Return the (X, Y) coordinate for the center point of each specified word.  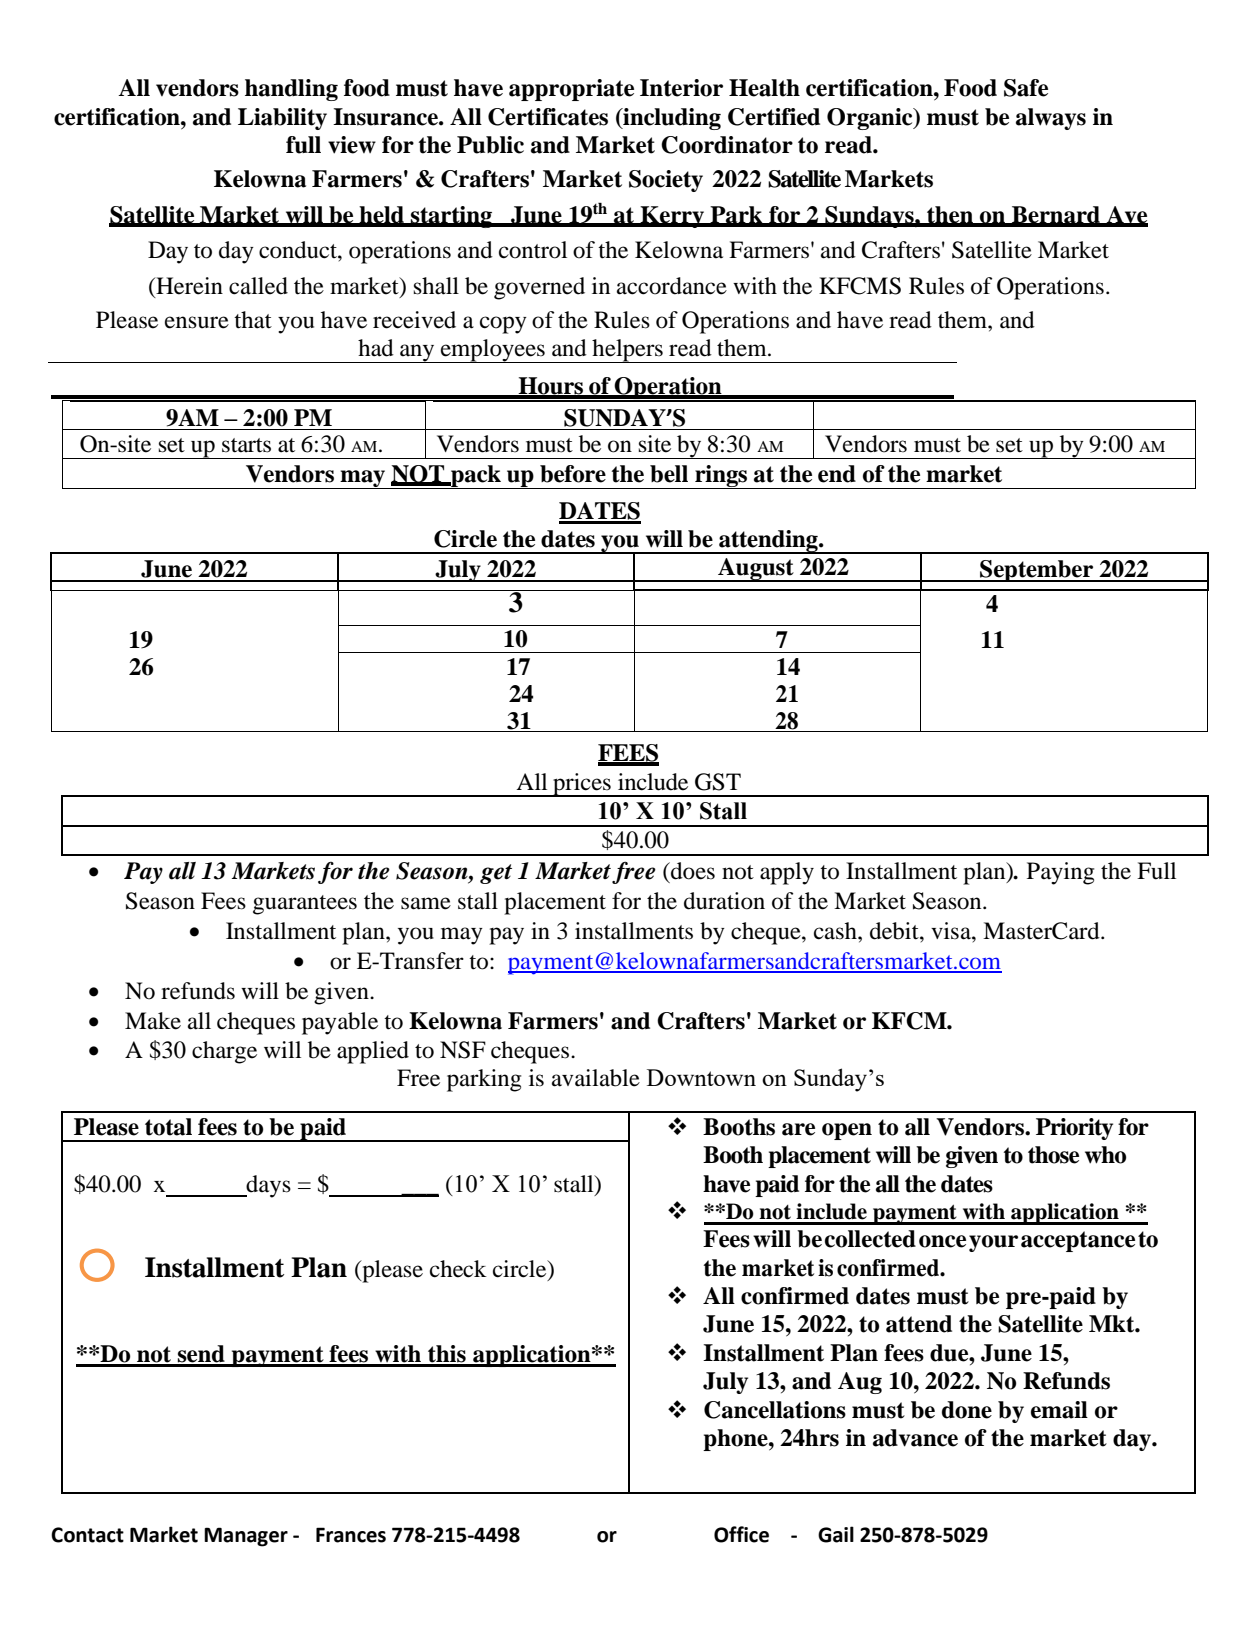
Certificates (548, 117)
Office (741, 1534)
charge (224, 1052)
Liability (282, 119)
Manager (246, 1537)
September (1037, 571)
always (1051, 119)
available (596, 1078)
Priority (1074, 1129)
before (573, 474)
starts (246, 445)
